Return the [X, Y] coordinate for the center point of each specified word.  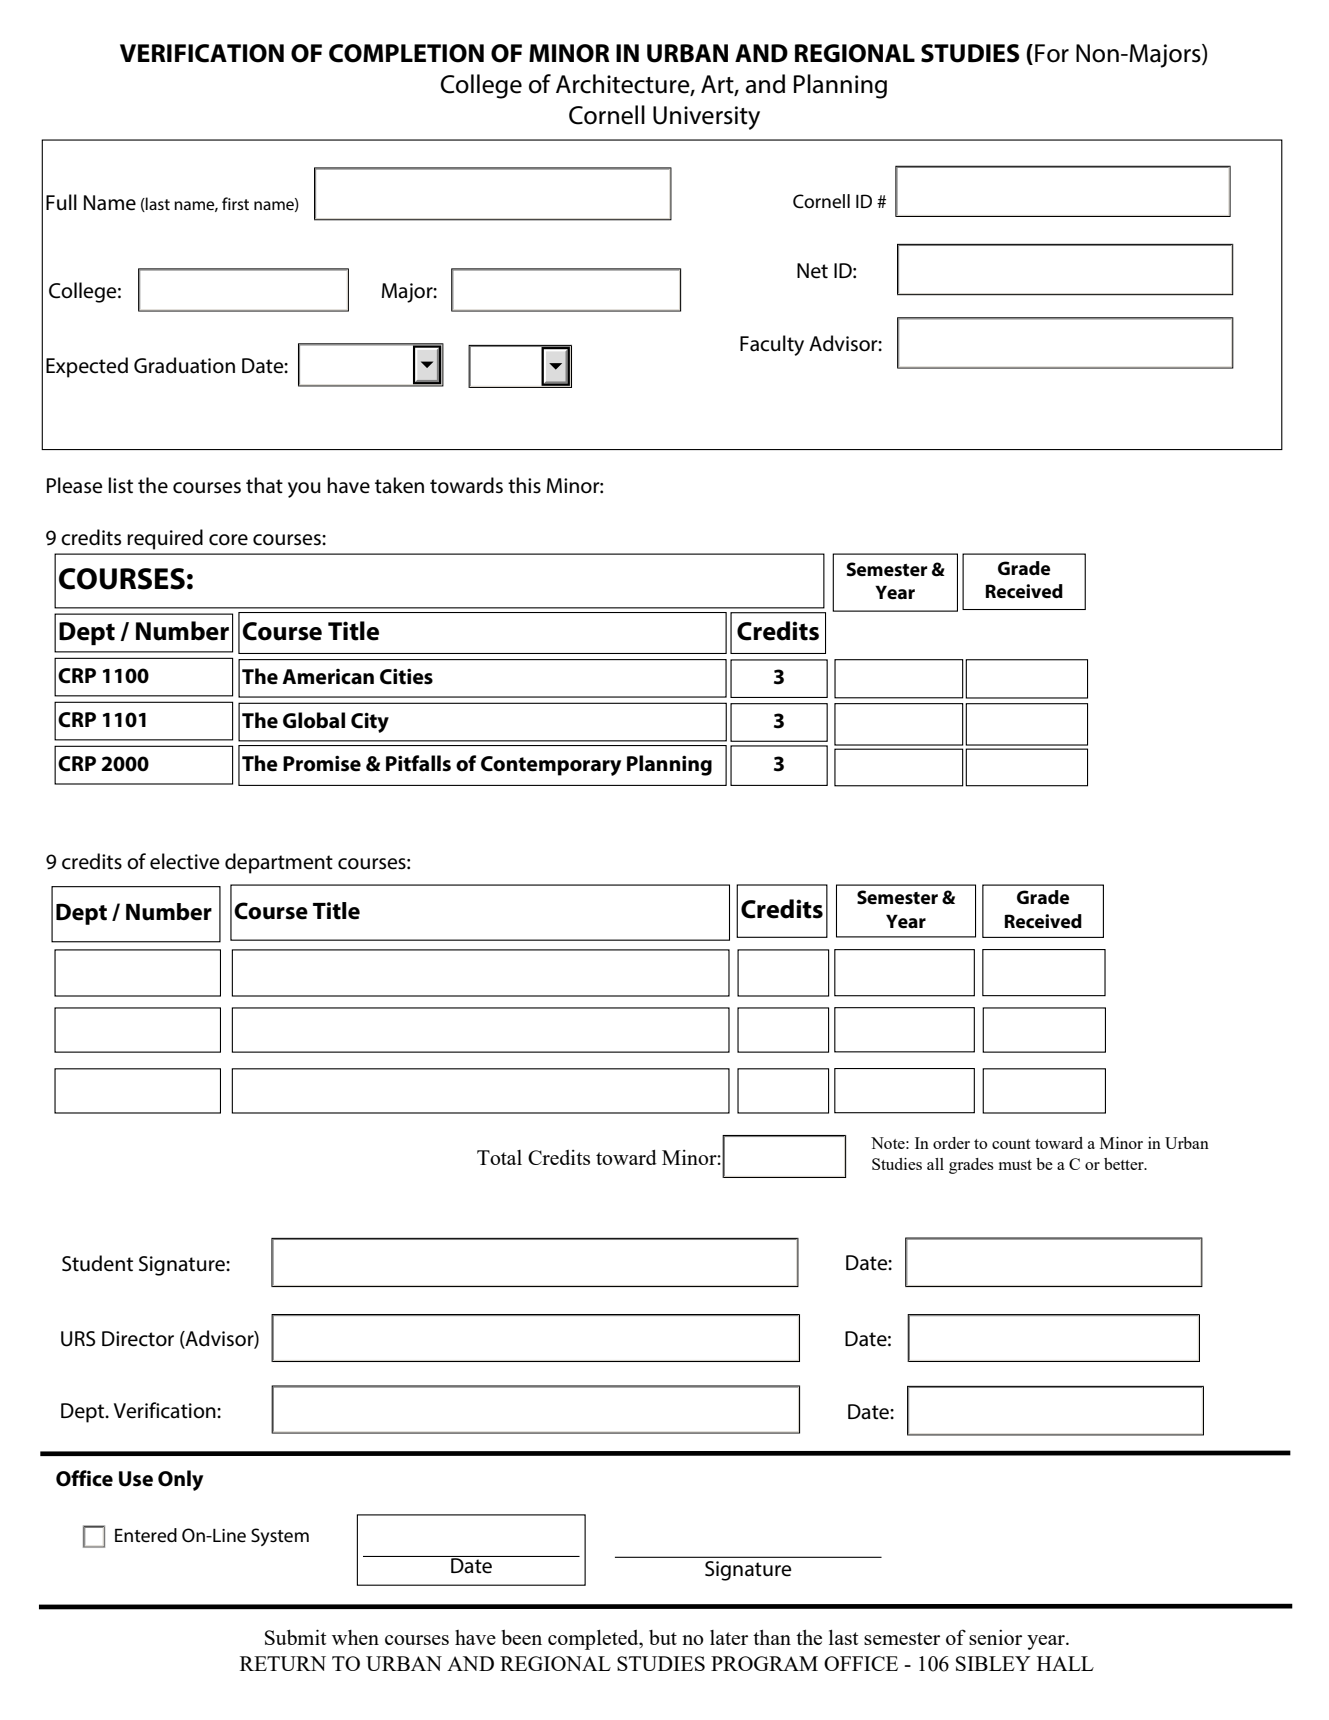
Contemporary [551, 766]
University [706, 118]
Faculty [772, 345]
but [663, 1637]
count [1011, 1144]
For [1052, 53]
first [235, 203]
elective [185, 861]
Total [499, 1157]
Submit [295, 1637]
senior [995, 1637]
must [1015, 1165]
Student [97, 1263]
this [524, 485]
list [120, 485]
